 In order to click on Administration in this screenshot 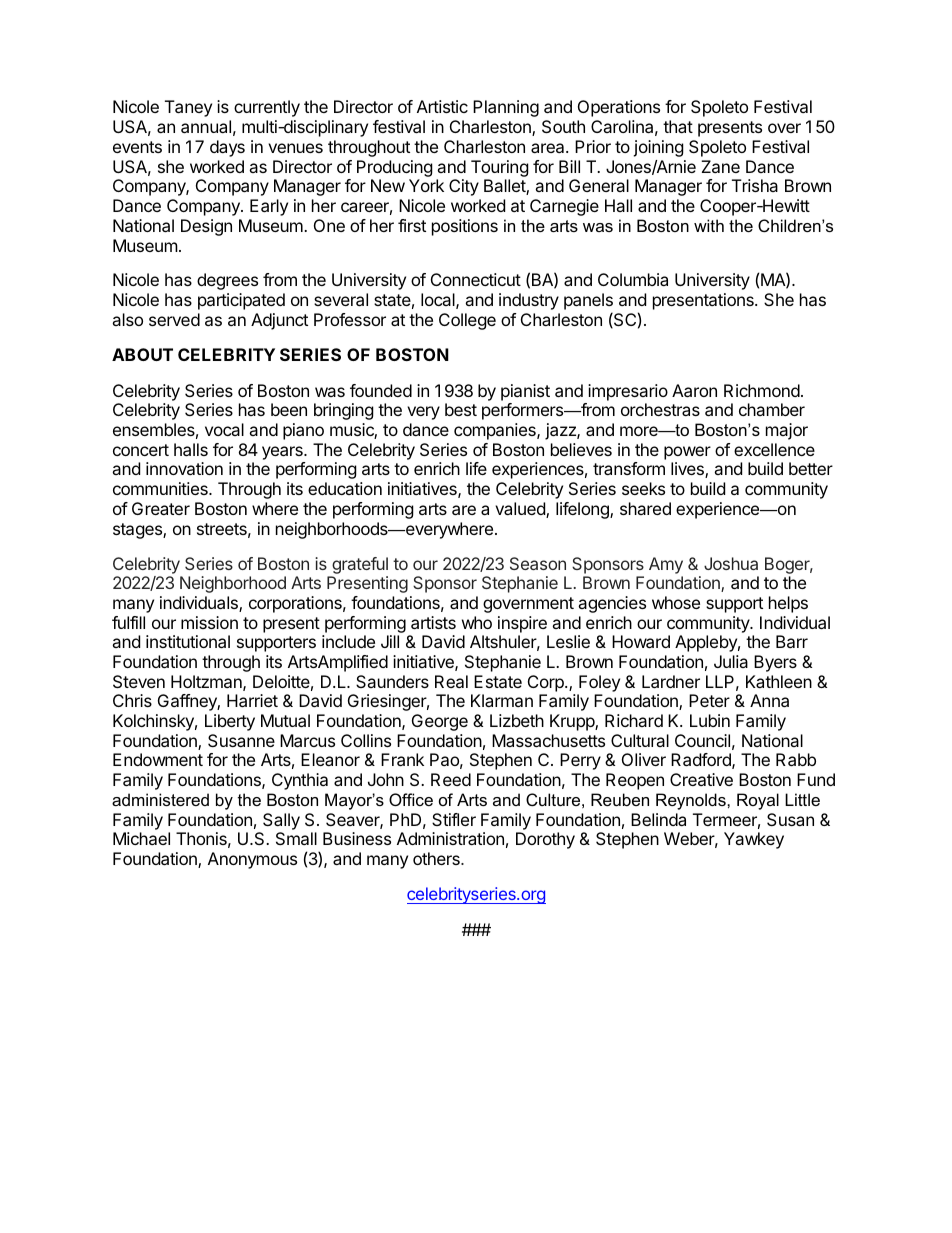, I will do `click(450, 838)`.
